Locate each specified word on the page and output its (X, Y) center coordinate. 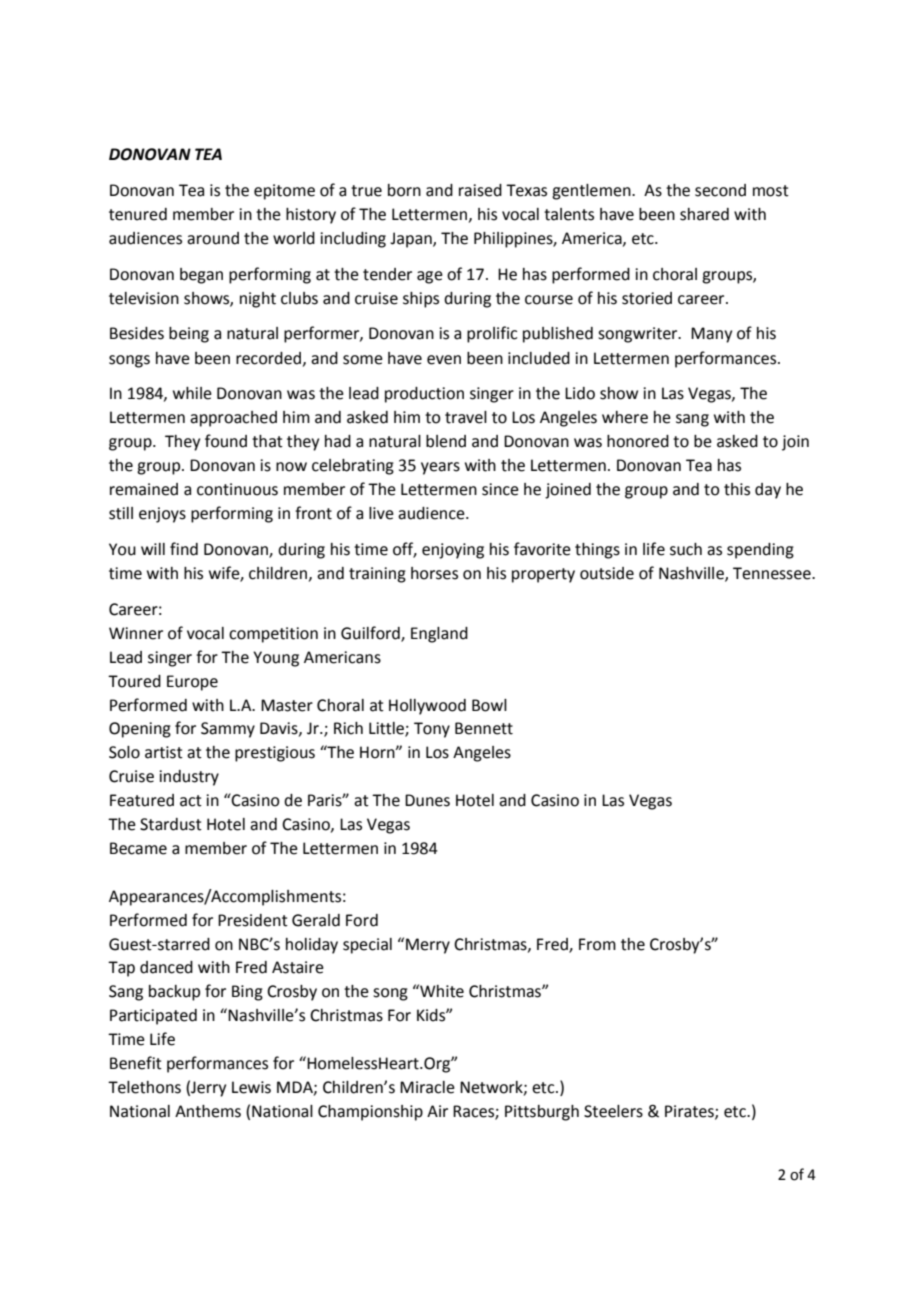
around (213, 238)
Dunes (427, 800)
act (191, 801)
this (737, 489)
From (597, 944)
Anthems (208, 1111)
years (440, 468)
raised (480, 190)
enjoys (162, 515)
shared (704, 214)
